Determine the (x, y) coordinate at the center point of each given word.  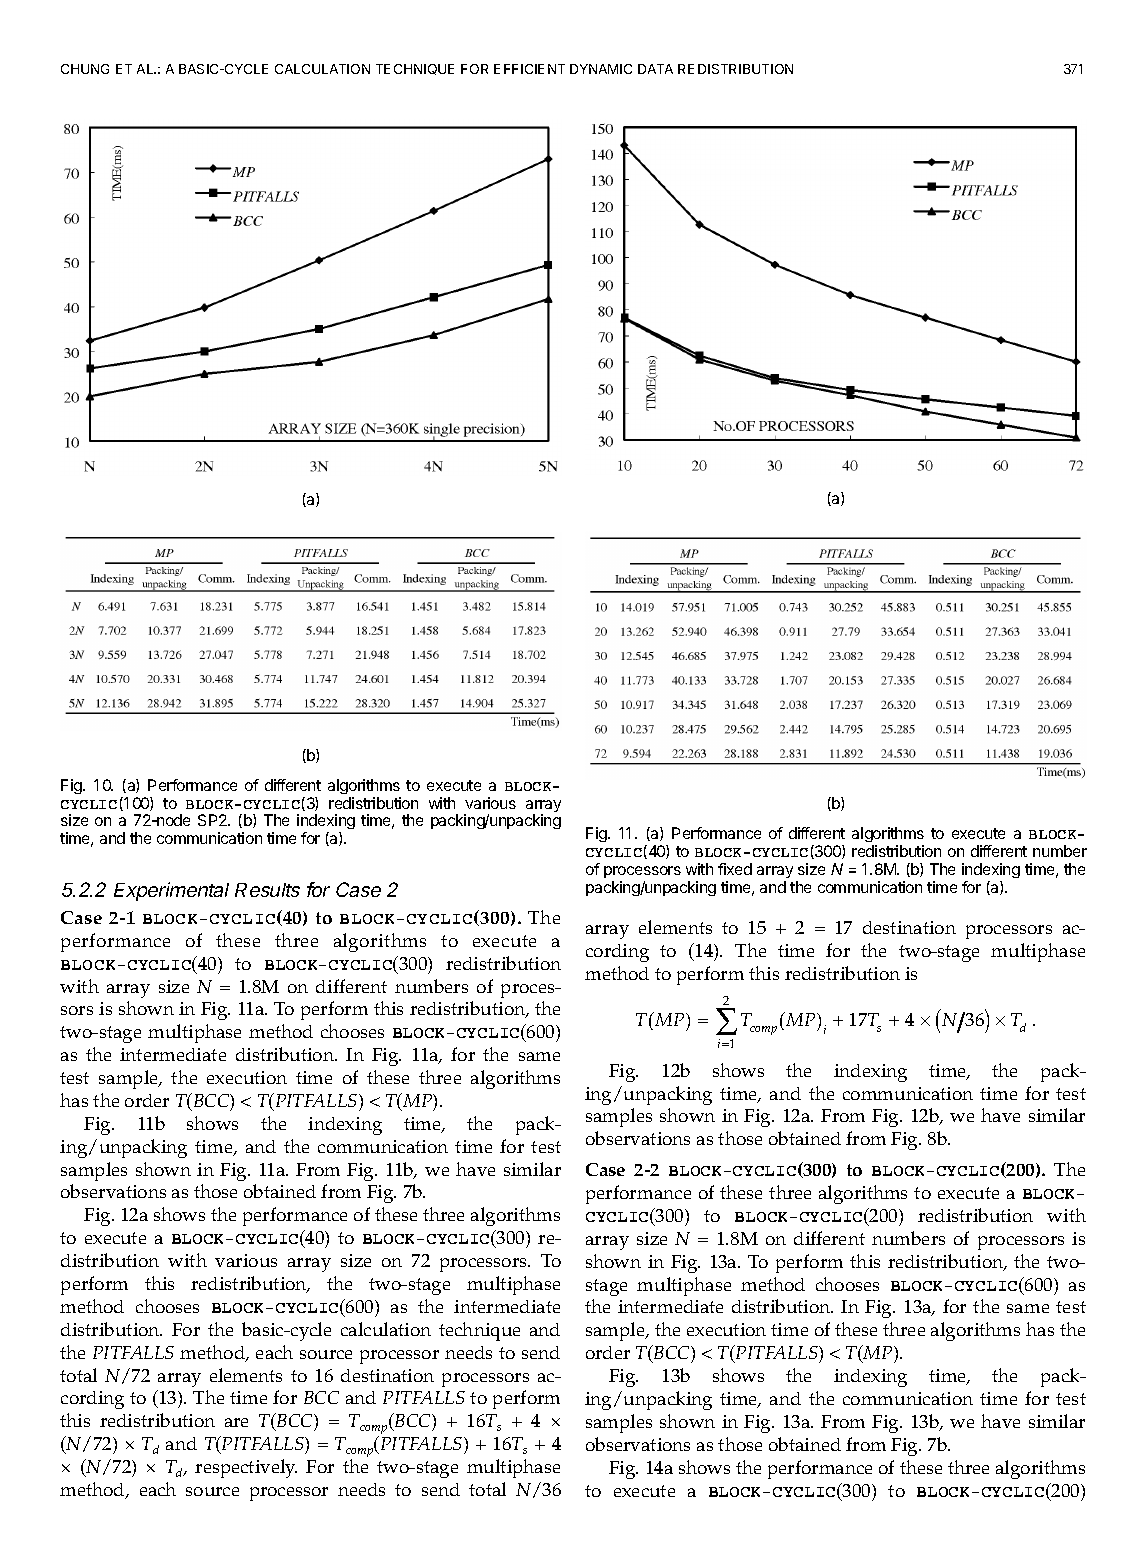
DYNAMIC (601, 69)
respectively (246, 1468)
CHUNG (85, 69)
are (236, 1422)
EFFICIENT (529, 69)
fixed (735, 869)
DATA (655, 69)
